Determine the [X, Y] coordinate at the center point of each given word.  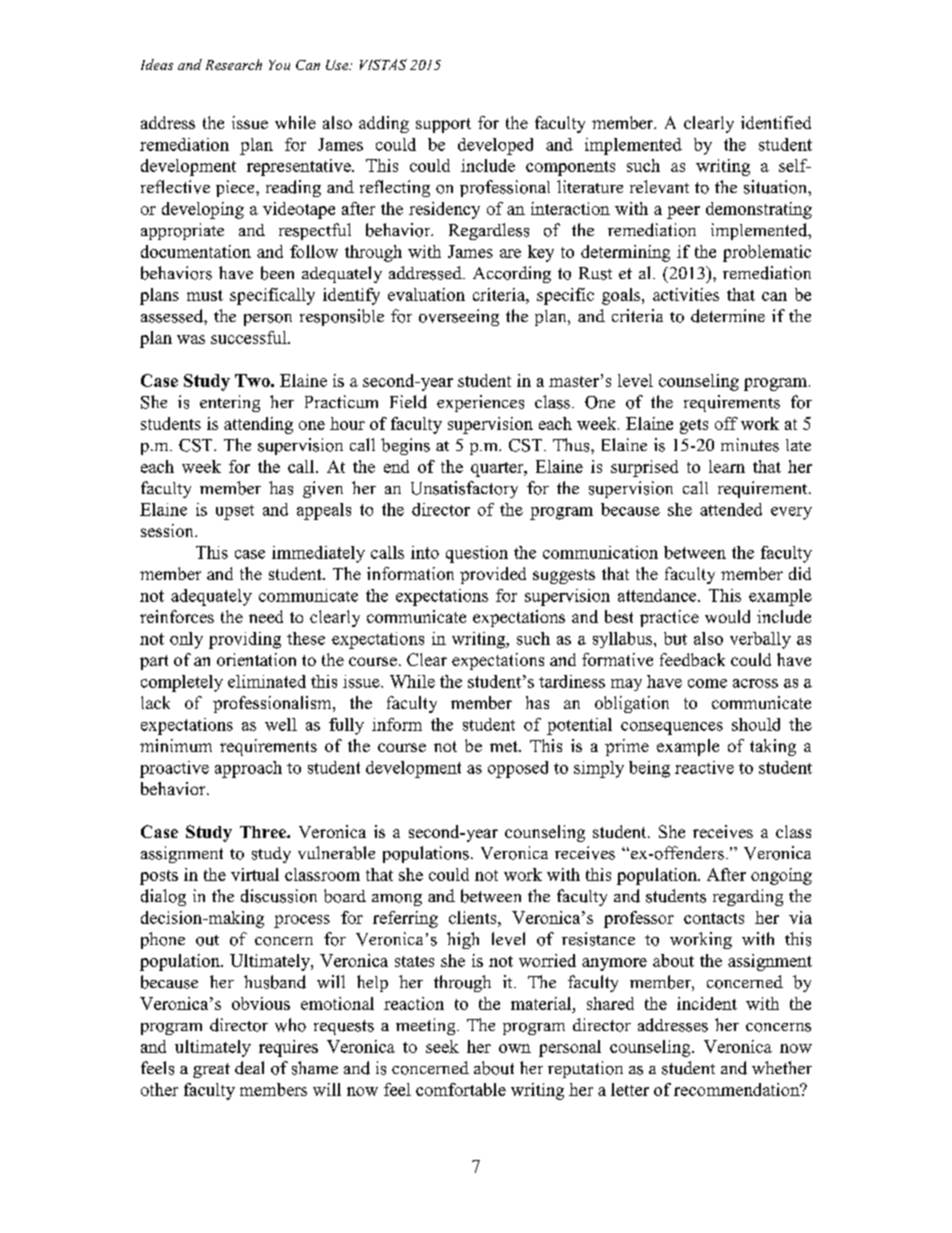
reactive [704, 767]
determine [728, 316]
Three [264, 832]
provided [493, 575]
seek [442, 1046]
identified [776, 122]
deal [249, 1068]
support [443, 125]
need [266, 616]
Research [234, 64]
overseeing [459, 317]
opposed [518, 769]
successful [250, 337]
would [727, 616]
